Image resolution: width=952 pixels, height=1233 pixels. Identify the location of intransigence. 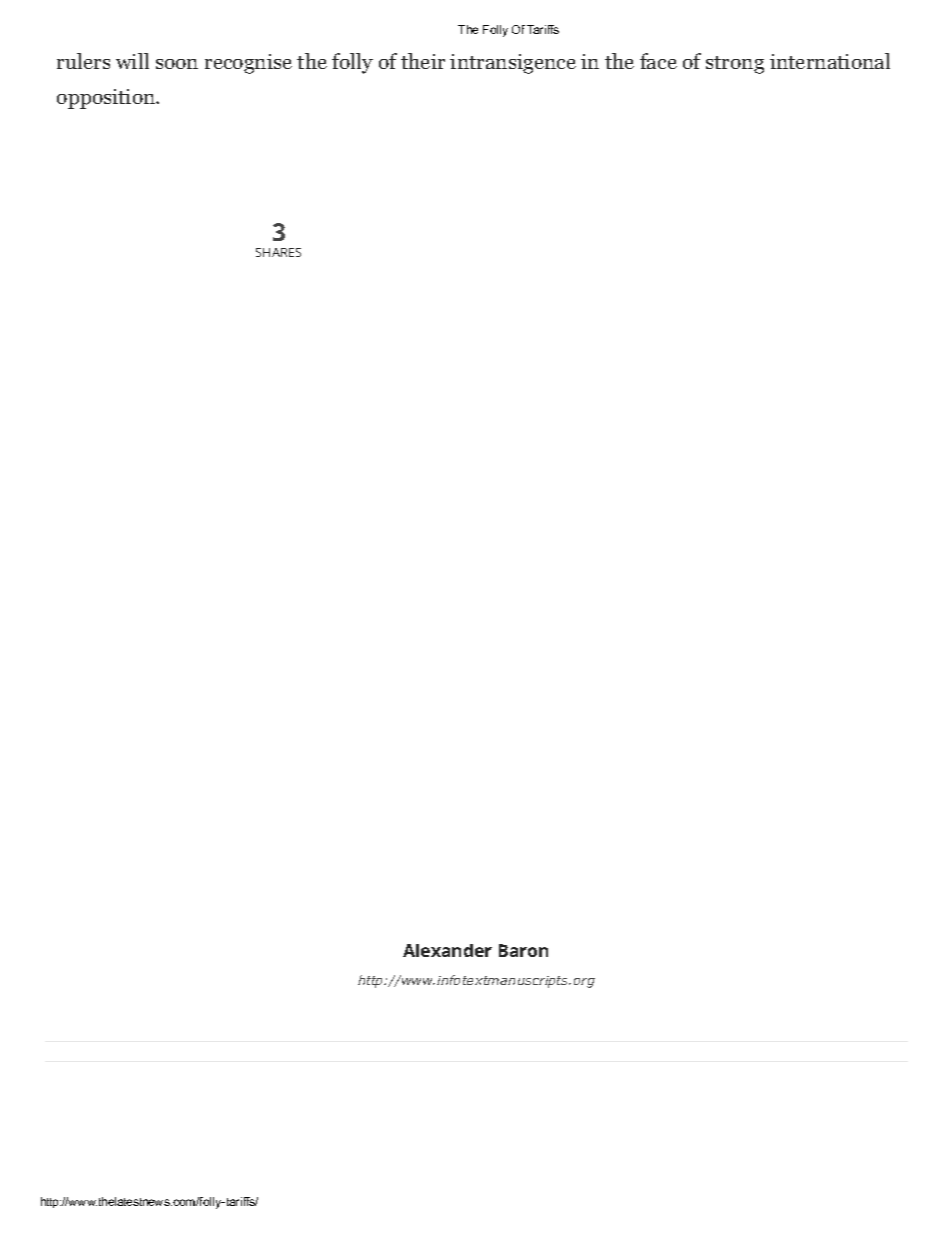
(513, 64).
